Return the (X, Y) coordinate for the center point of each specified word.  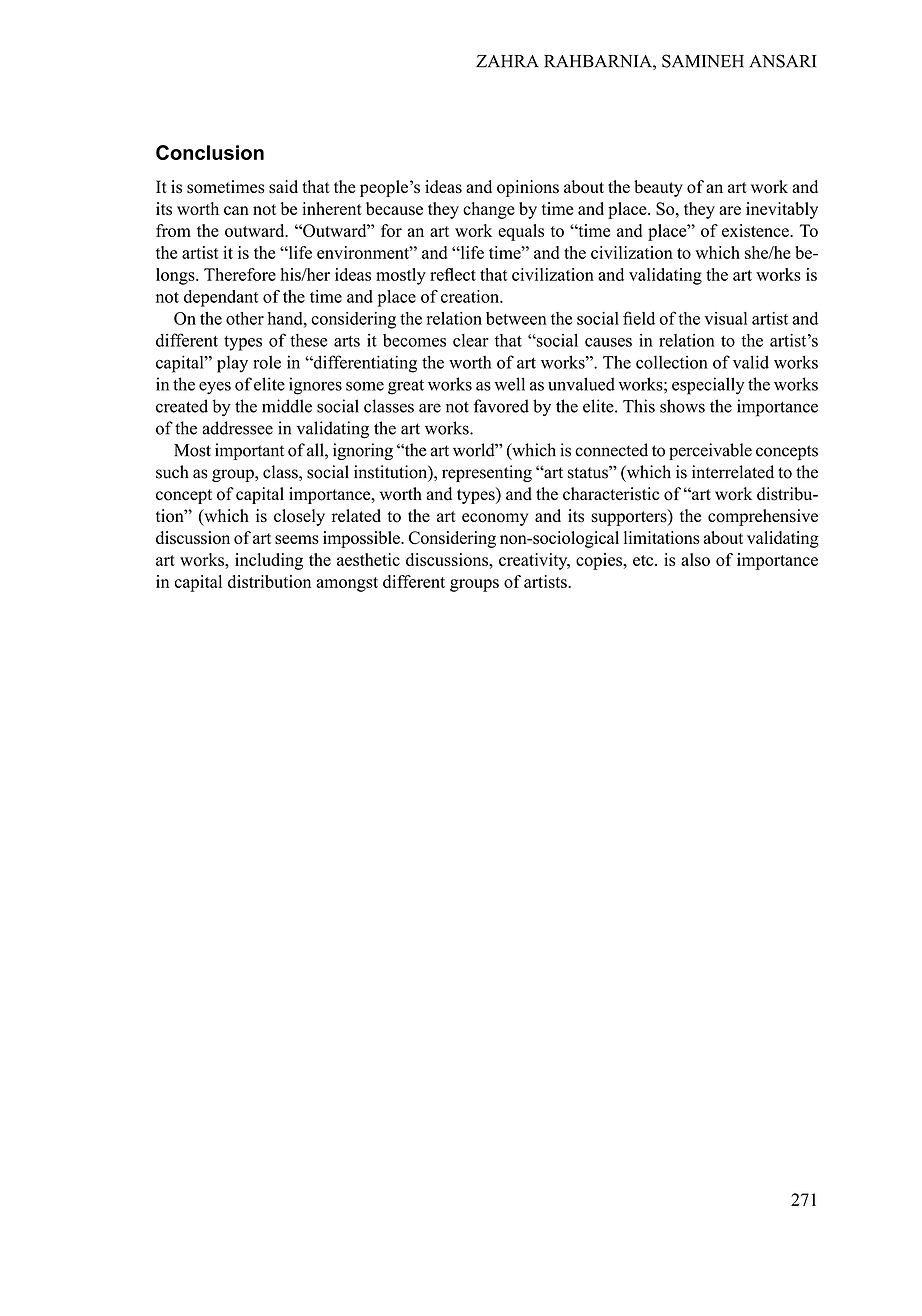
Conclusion (210, 152)
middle (287, 406)
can (236, 210)
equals (521, 232)
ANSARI (783, 61)
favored (501, 406)
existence (756, 230)
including (269, 561)
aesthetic (368, 559)
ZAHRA (507, 61)
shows (682, 406)
